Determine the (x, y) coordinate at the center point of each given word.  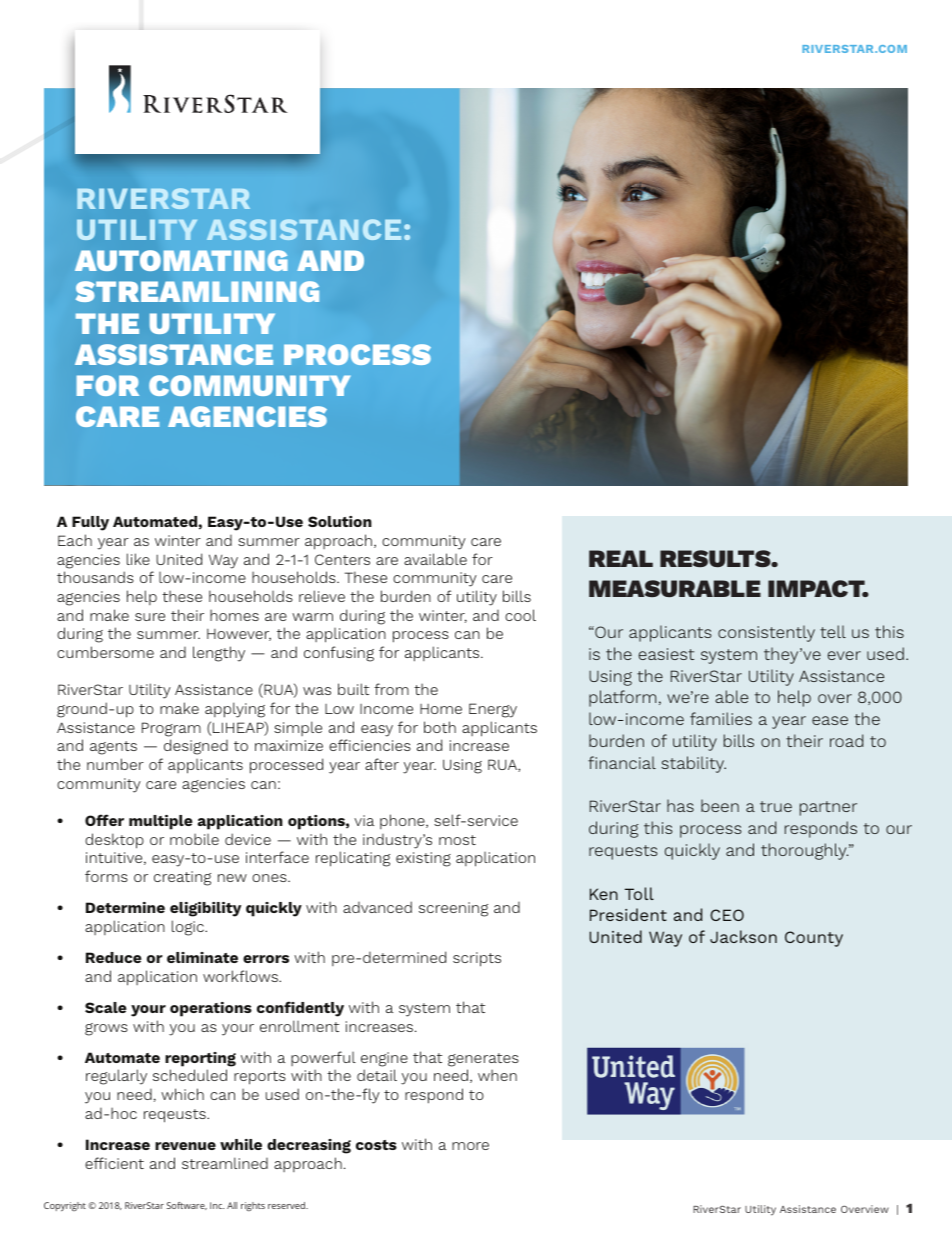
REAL (621, 558)
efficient (114, 1163)
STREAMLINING (197, 291)
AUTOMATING (181, 260)
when (497, 1075)
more (470, 1146)
